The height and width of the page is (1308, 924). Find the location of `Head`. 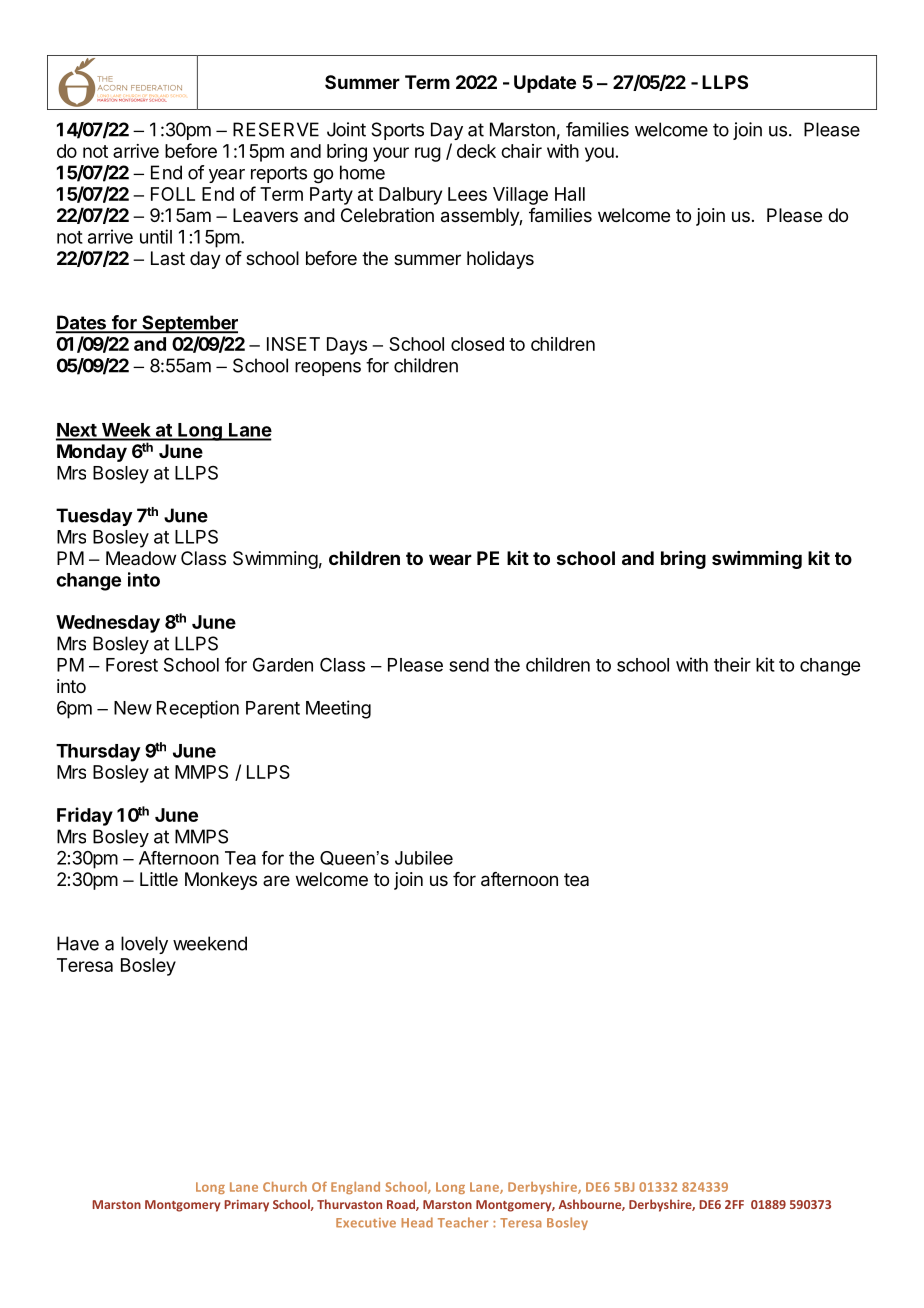

Head is located at coordinates (417, 1222).
